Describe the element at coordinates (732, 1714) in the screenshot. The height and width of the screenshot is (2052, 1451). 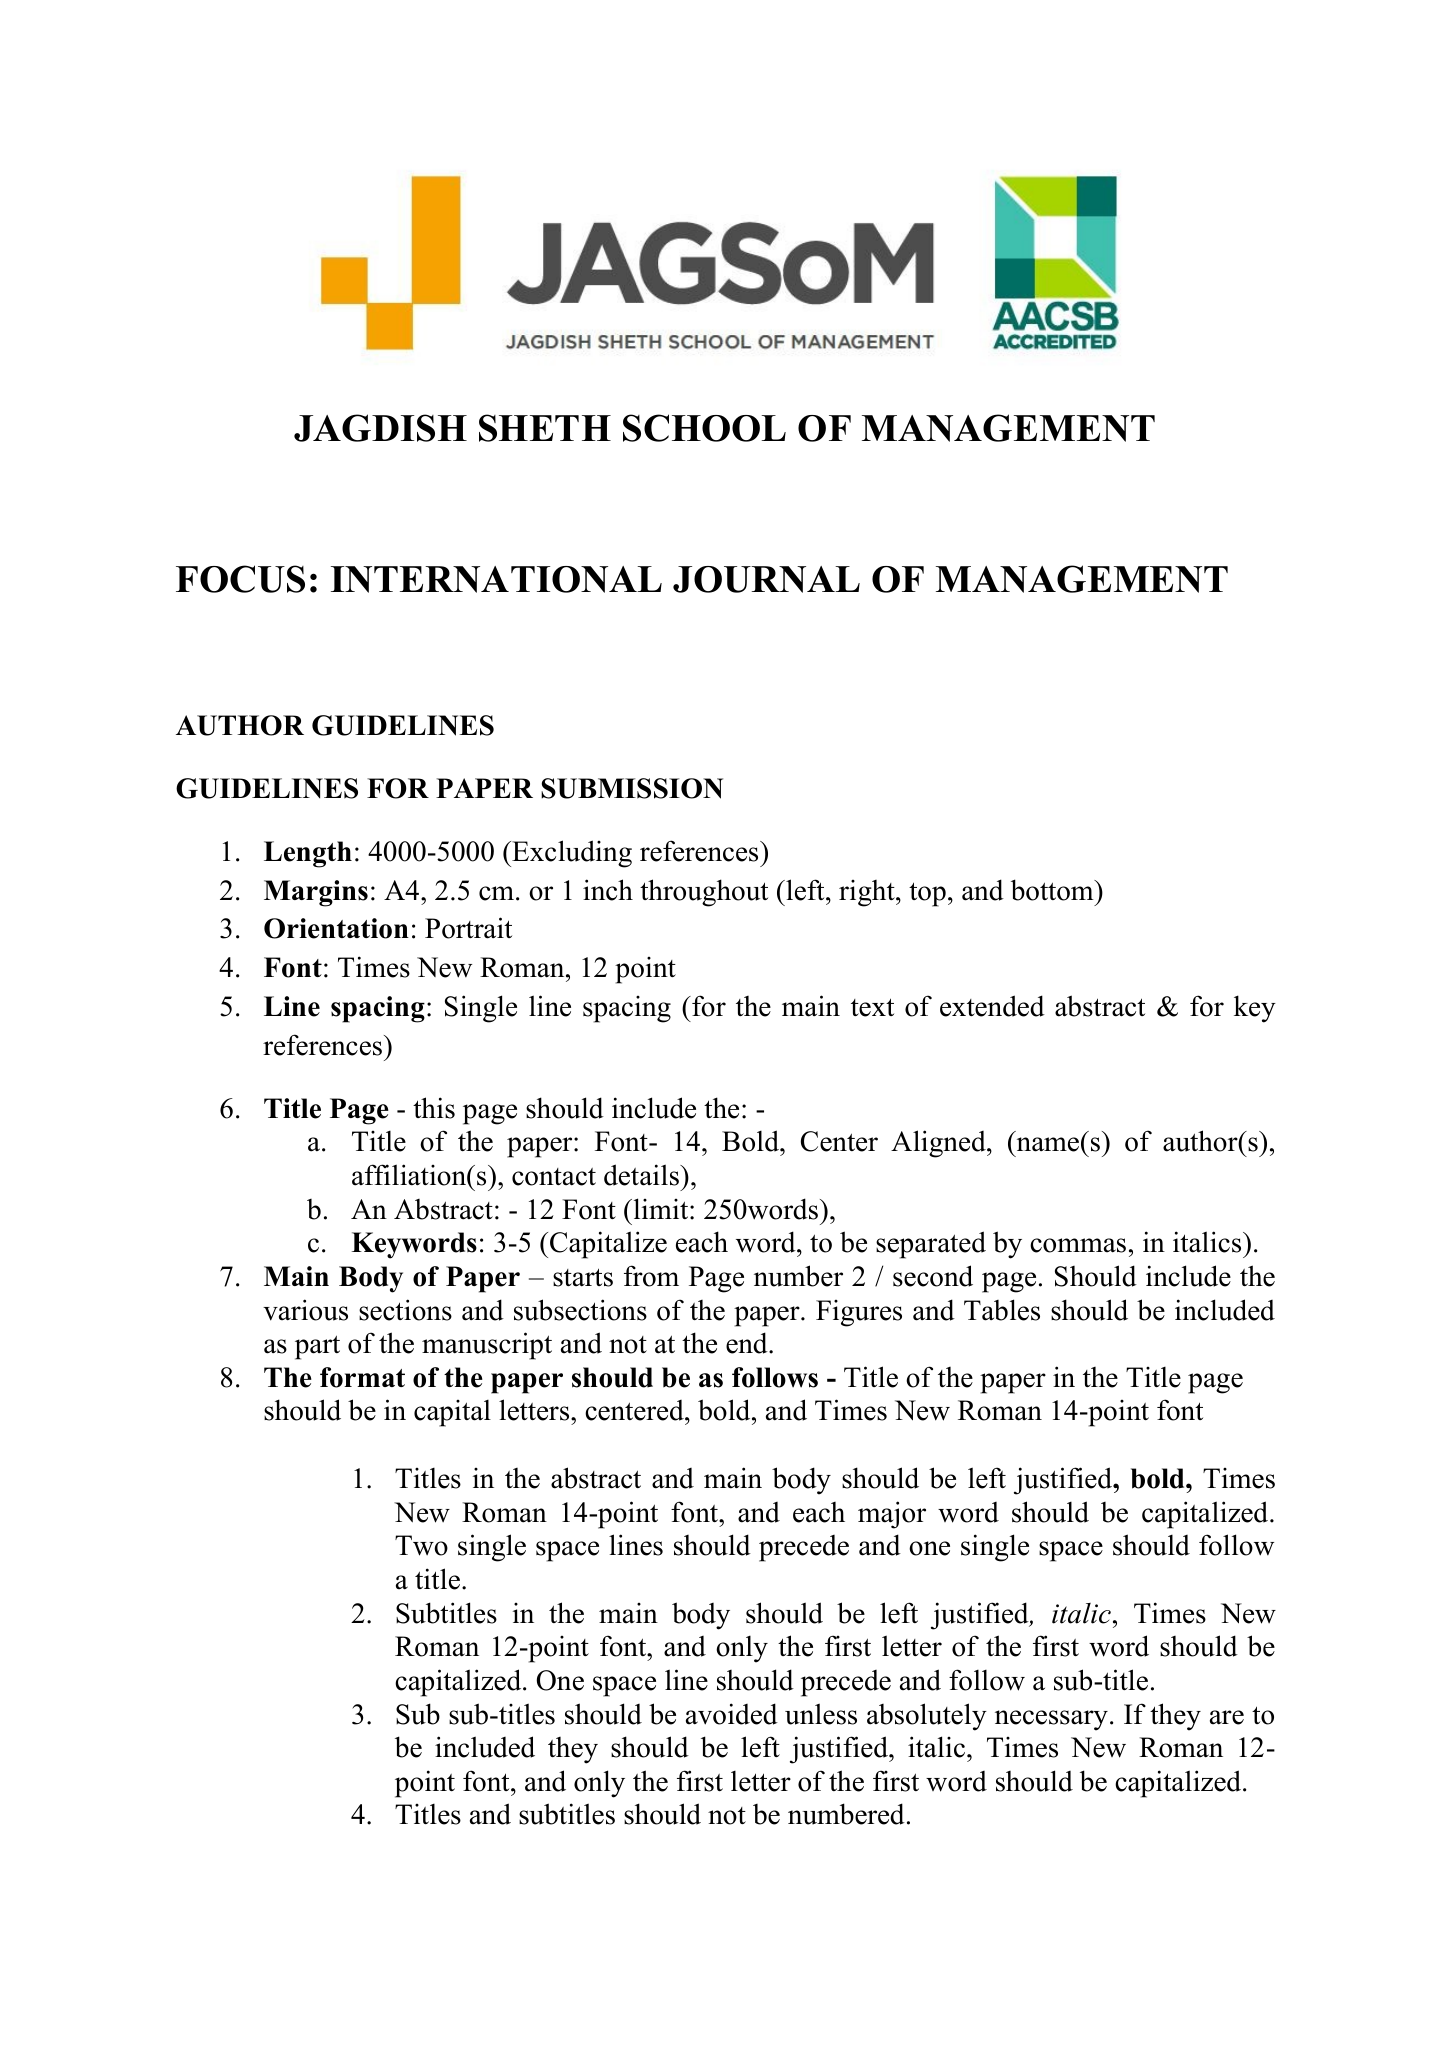
I see `avoided` at that location.
